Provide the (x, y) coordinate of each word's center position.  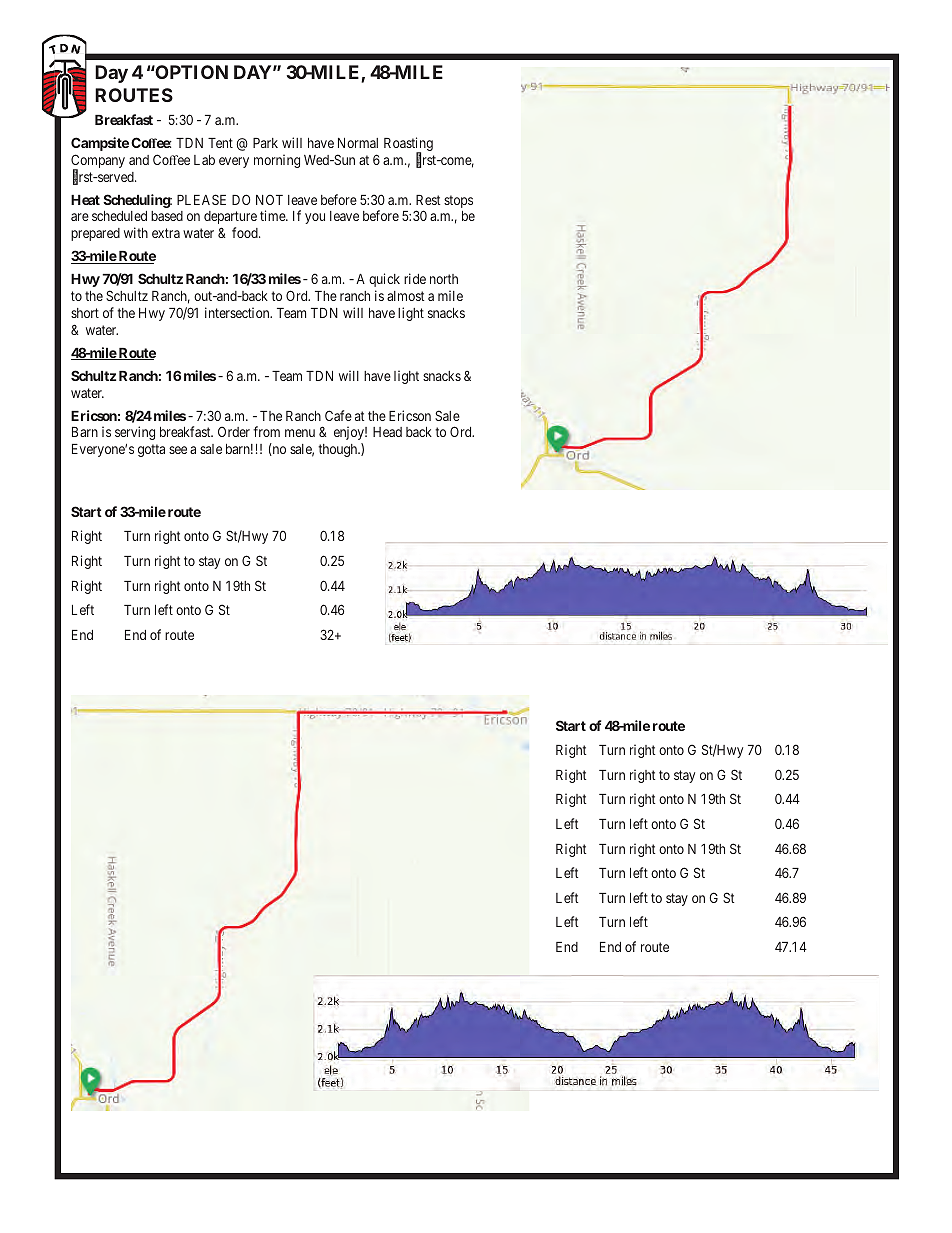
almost (405, 296)
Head (387, 432)
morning (277, 161)
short (85, 313)
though (339, 450)
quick (384, 280)
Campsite (100, 144)
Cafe (338, 415)
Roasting (408, 145)
